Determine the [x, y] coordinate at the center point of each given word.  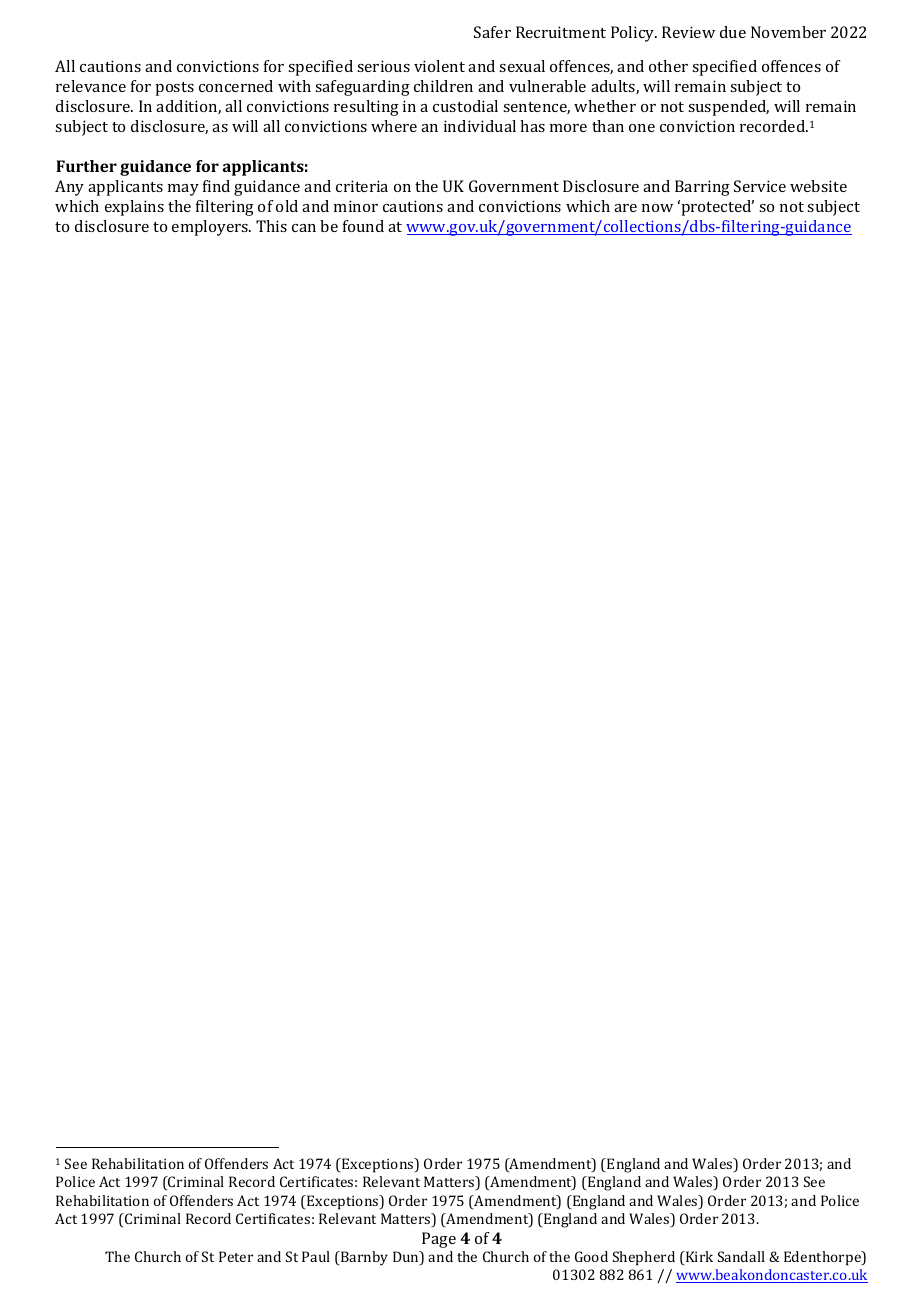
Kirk [698, 1258]
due [733, 32]
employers [211, 228]
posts [174, 89]
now [657, 208]
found [363, 226]
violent [439, 66]
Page [439, 1240]
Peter [236, 1256]
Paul [316, 1256]
